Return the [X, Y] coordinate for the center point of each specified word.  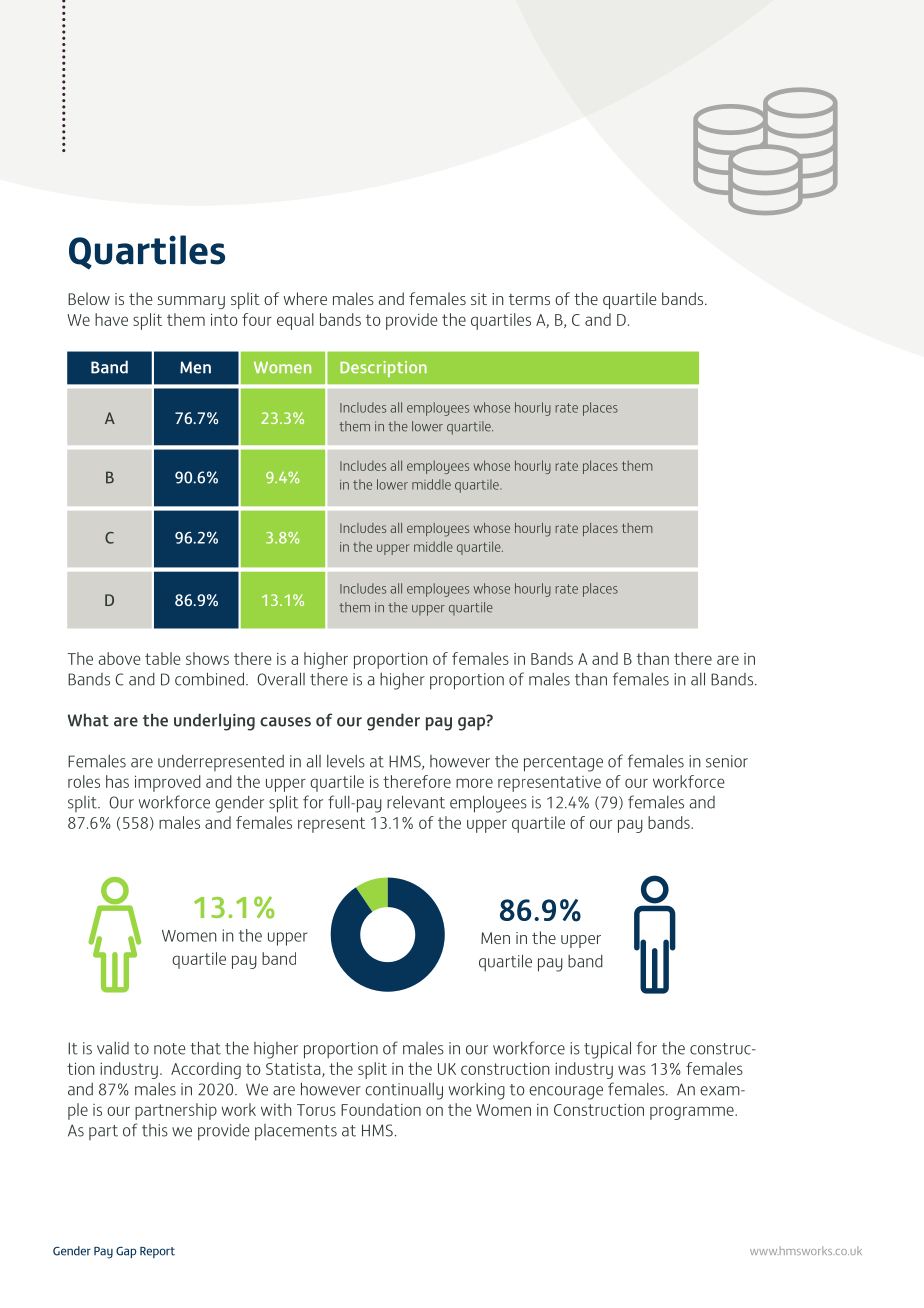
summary [191, 302]
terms [529, 299]
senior [727, 761]
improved [168, 783]
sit [479, 299]
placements [296, 1132]
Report [157, 1252]
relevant [416, 802]
